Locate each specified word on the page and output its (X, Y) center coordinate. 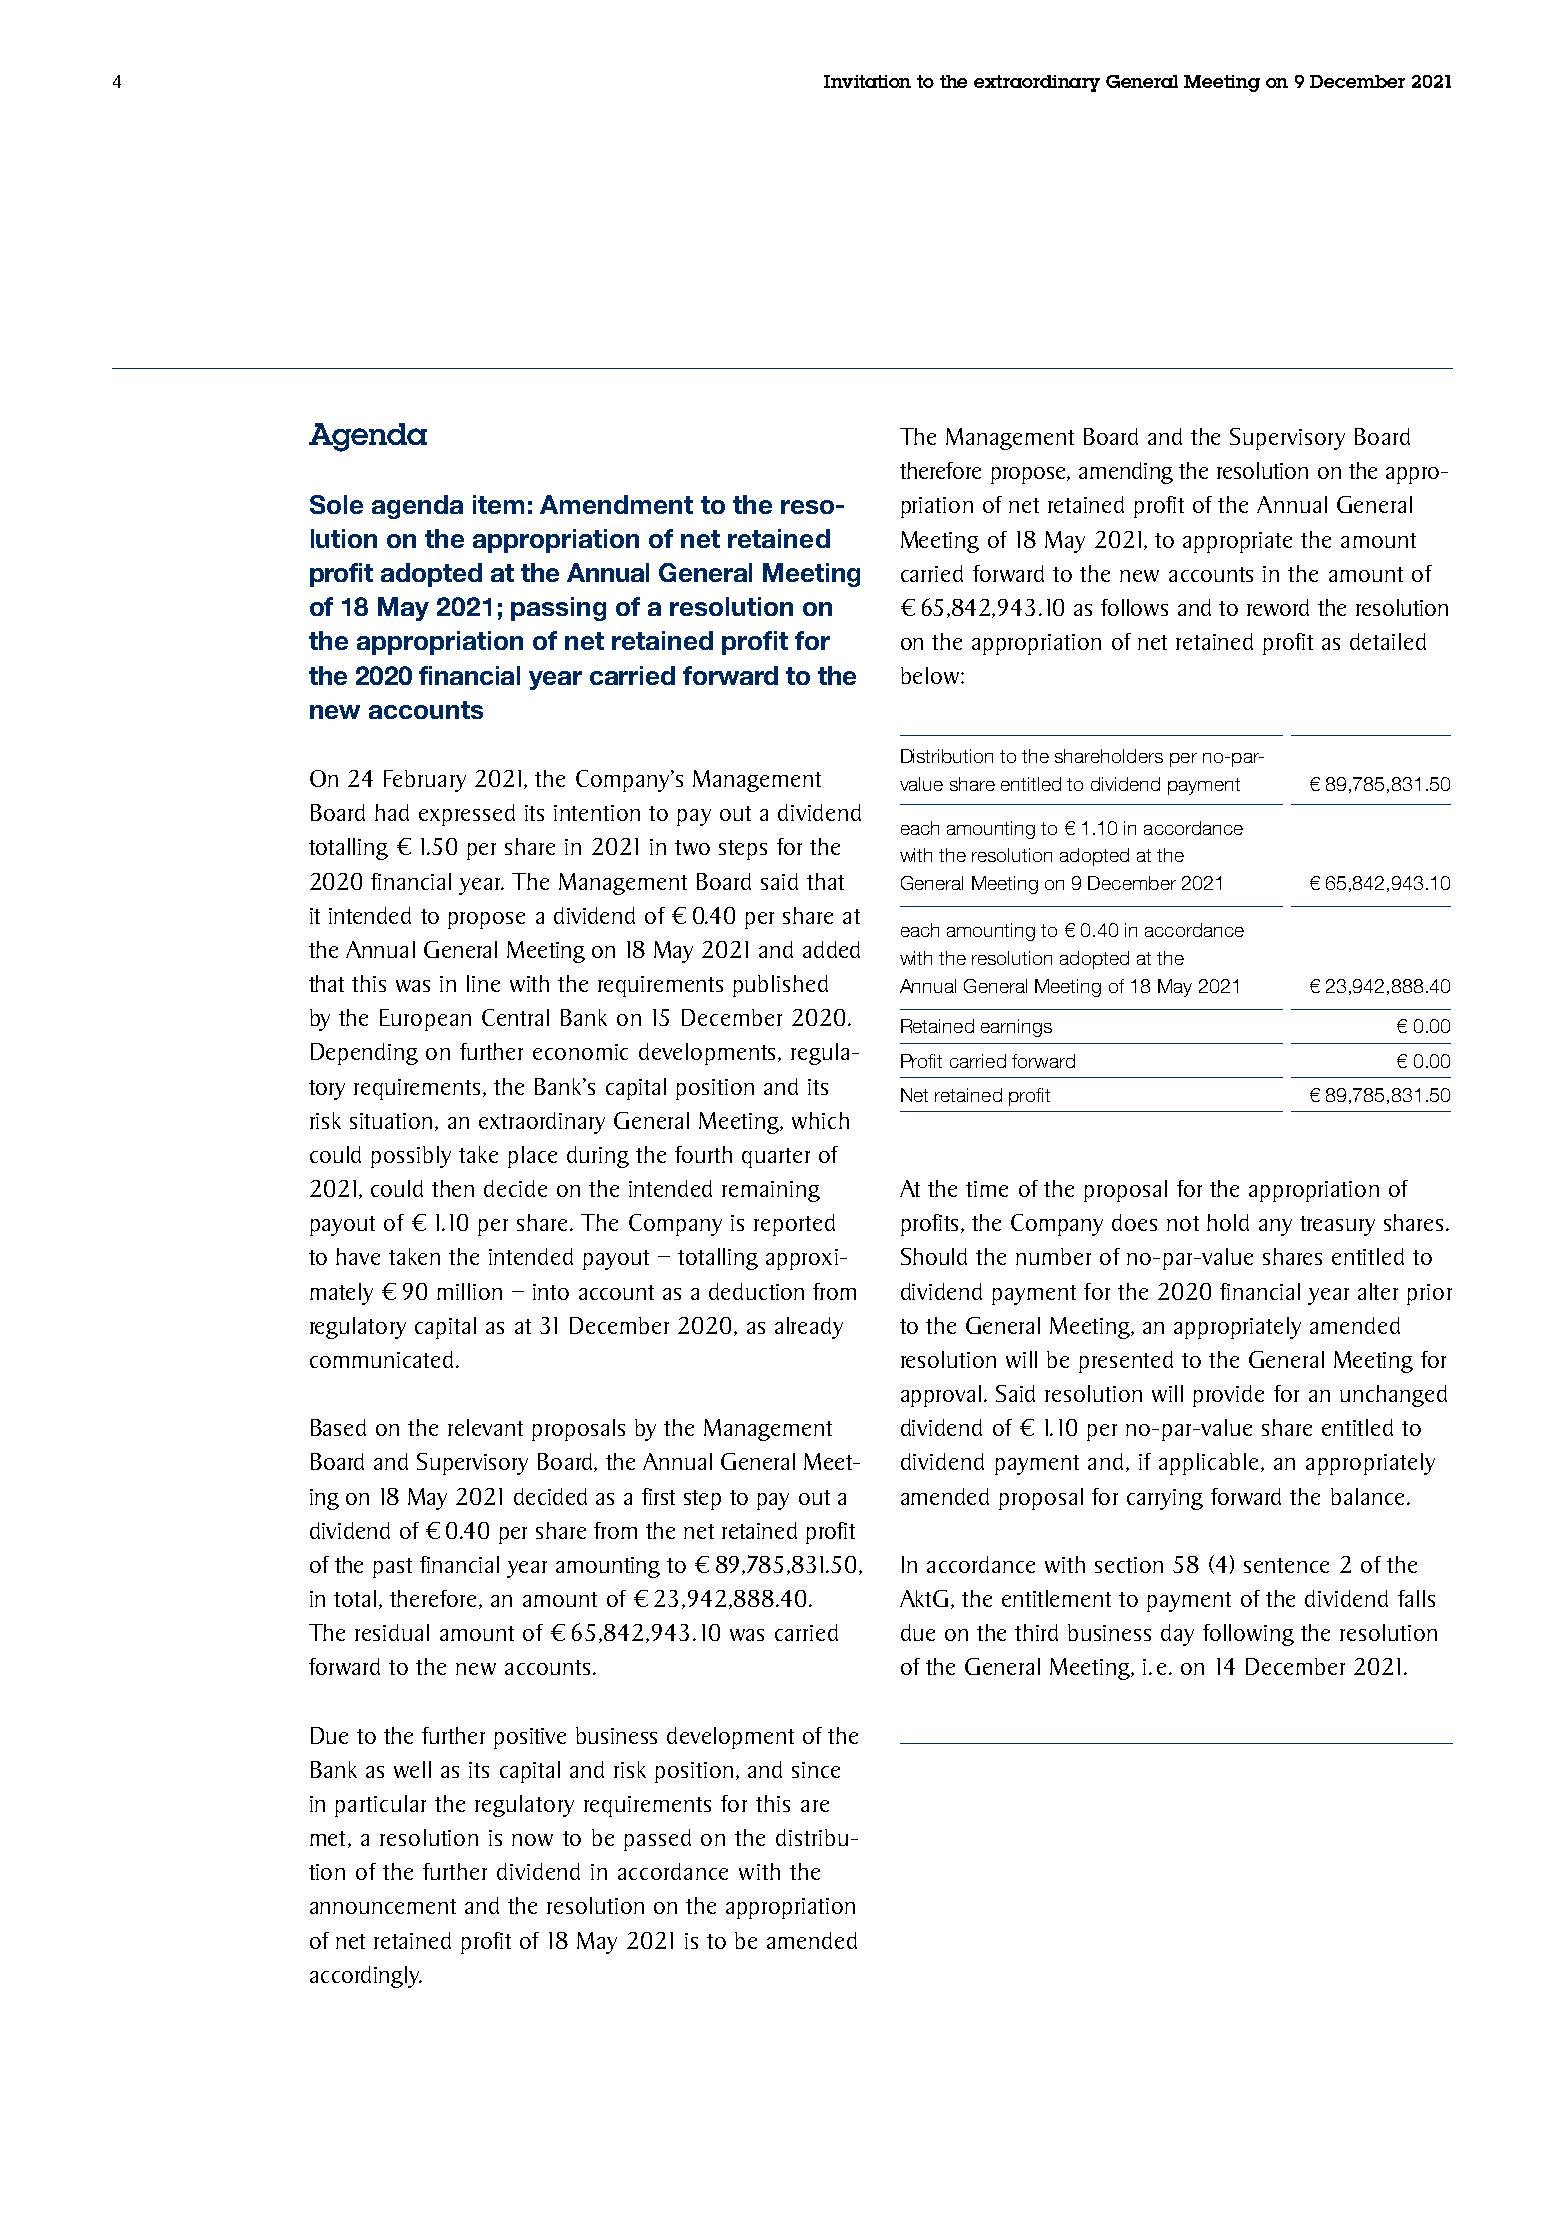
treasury (1337, 1226)
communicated (381, 1359)
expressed (467, 815)
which (820, 1120)
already (809, 1328)
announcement (383, 1906)
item (498, 504)
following (1248, 1635)
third (1036, 1632)
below (930, 675)
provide (1228, 1396)
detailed (1388, 641)
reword (1278, 607)
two (692, 847)
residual (392, 1632)
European (425, 1020)
